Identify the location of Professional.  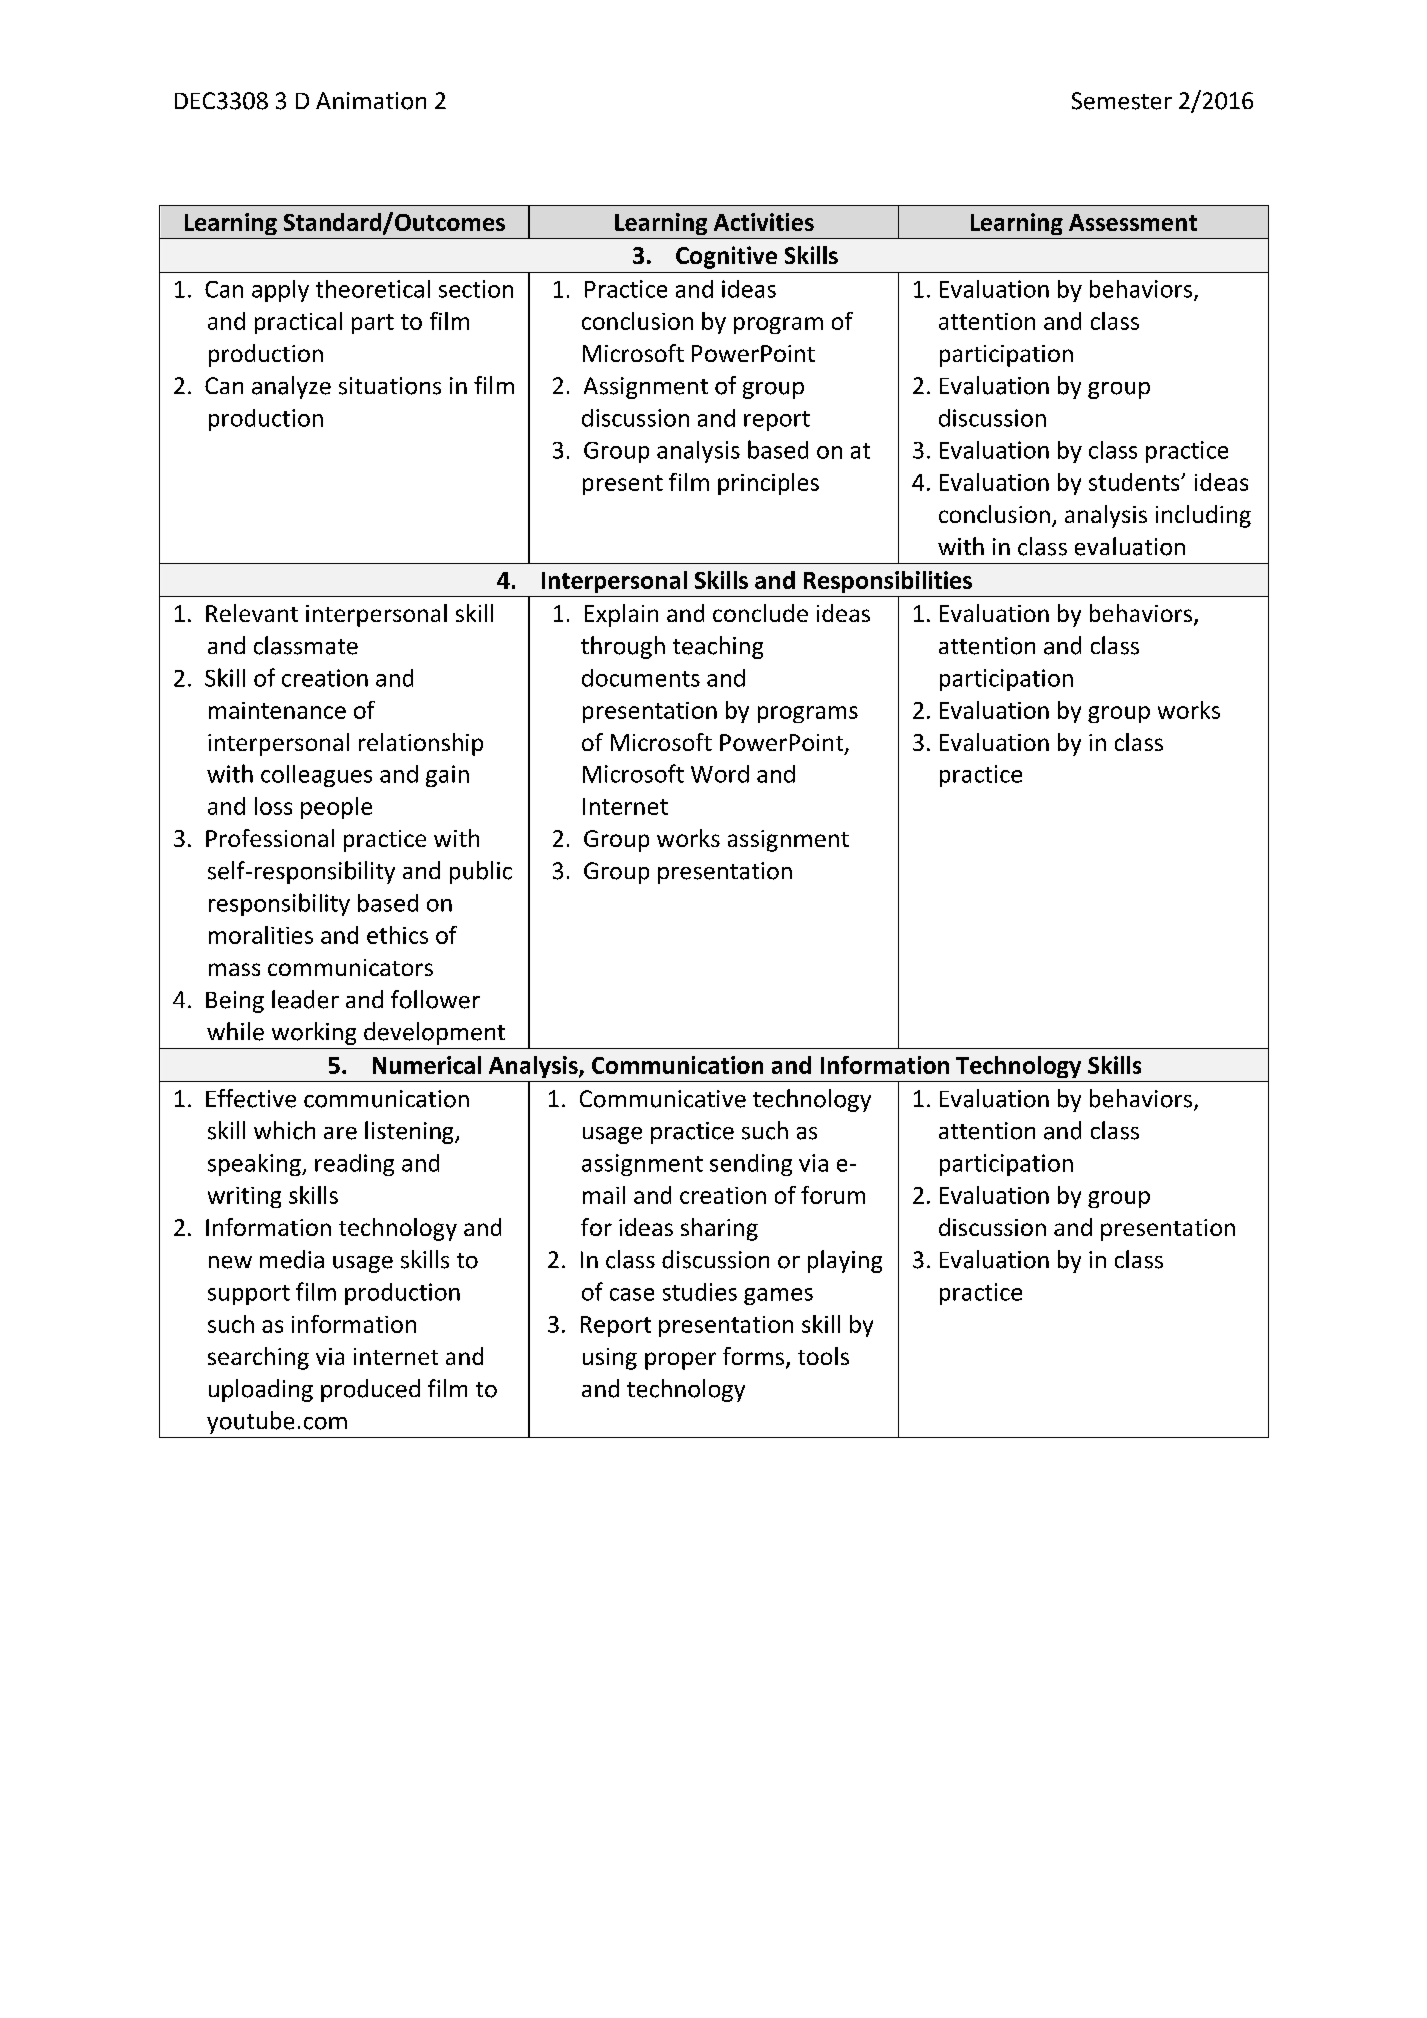
(270, 838).
